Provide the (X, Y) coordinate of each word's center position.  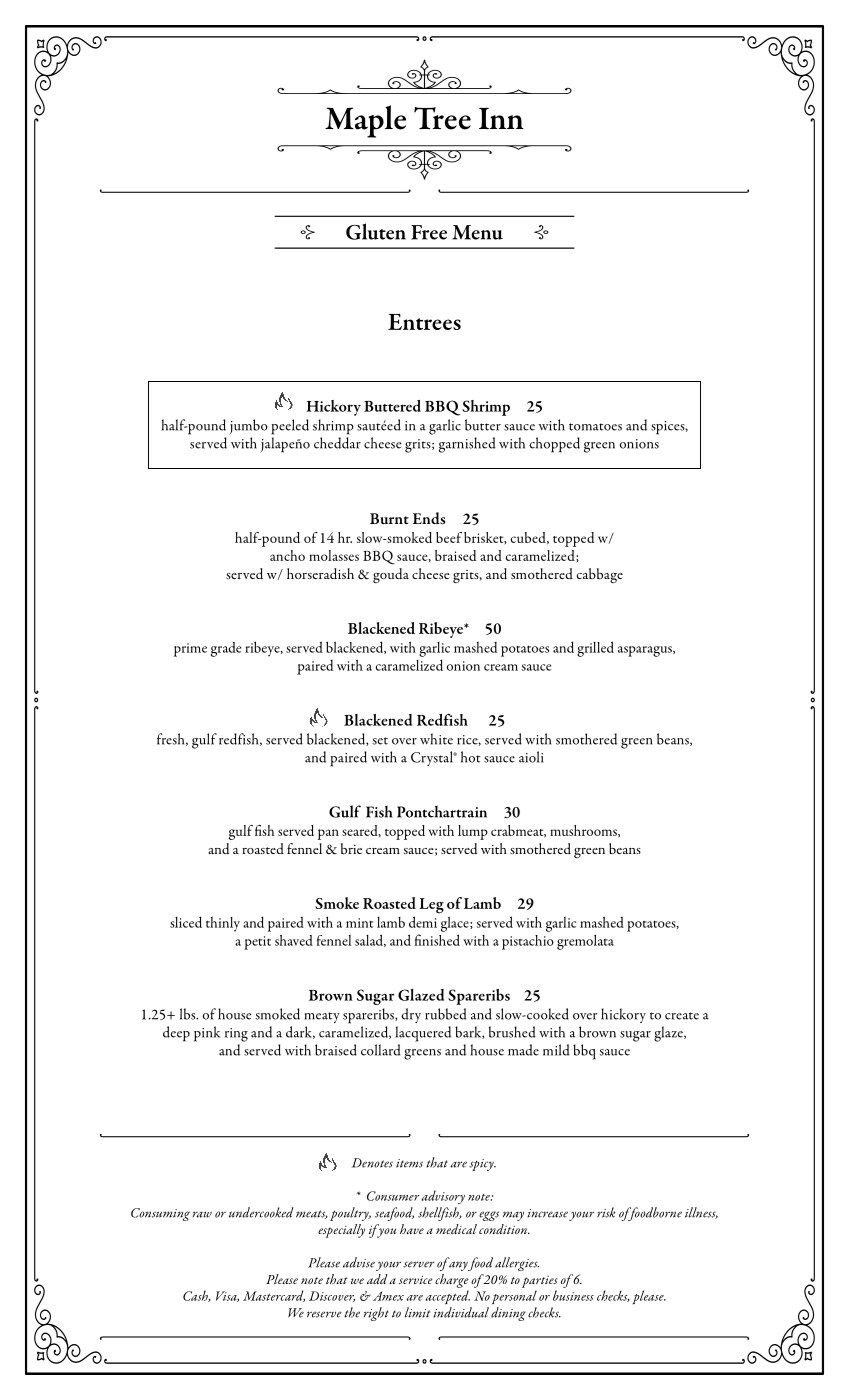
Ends (429, 518)
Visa (227, 1296)
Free (429, 232)
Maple (365, 121)
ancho (287, 555)
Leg (431, 906)
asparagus (646, 651)
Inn (501, 118)
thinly (223, 924)
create (682, 1016)
